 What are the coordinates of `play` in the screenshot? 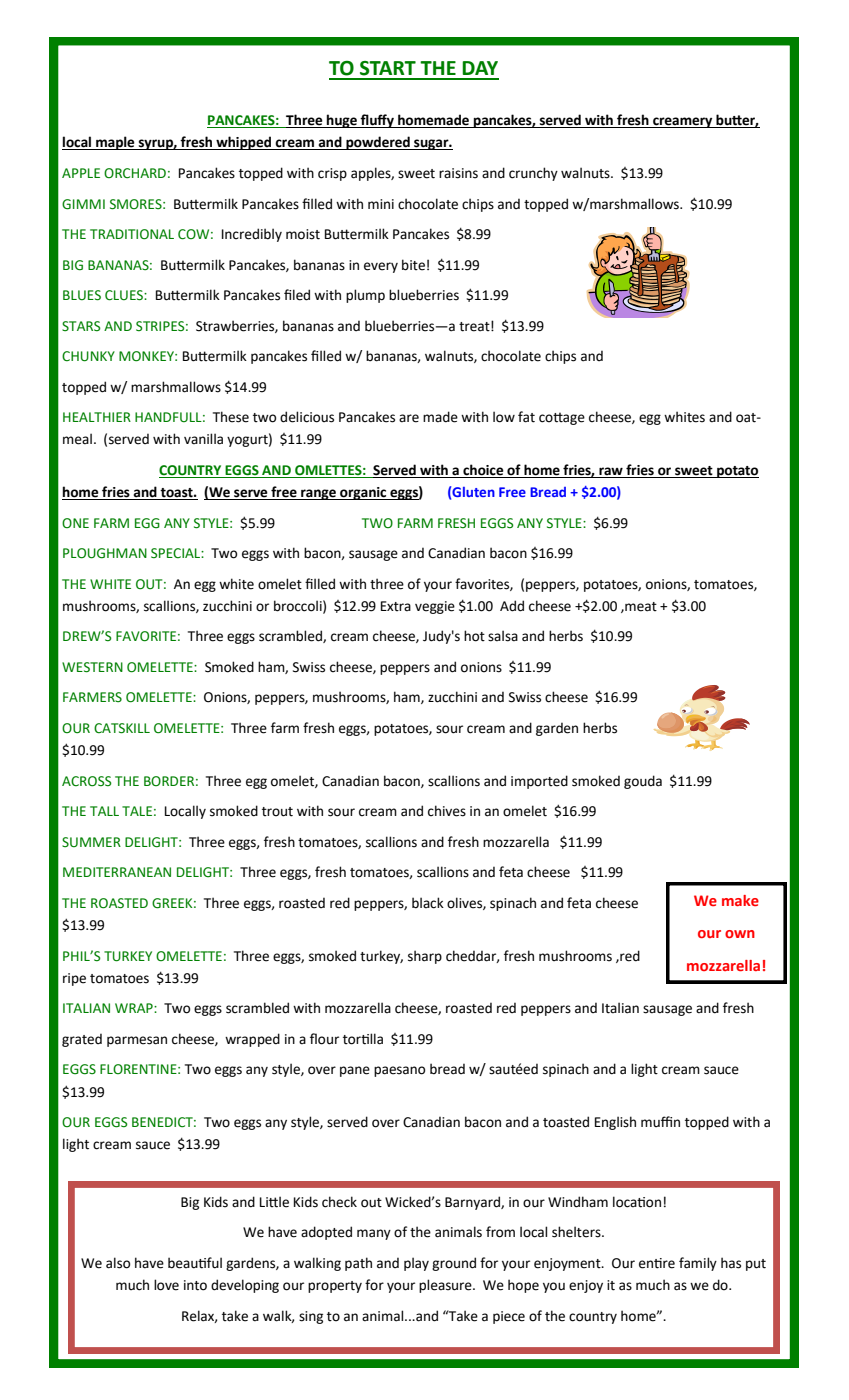 It's located at (416, 1264).
